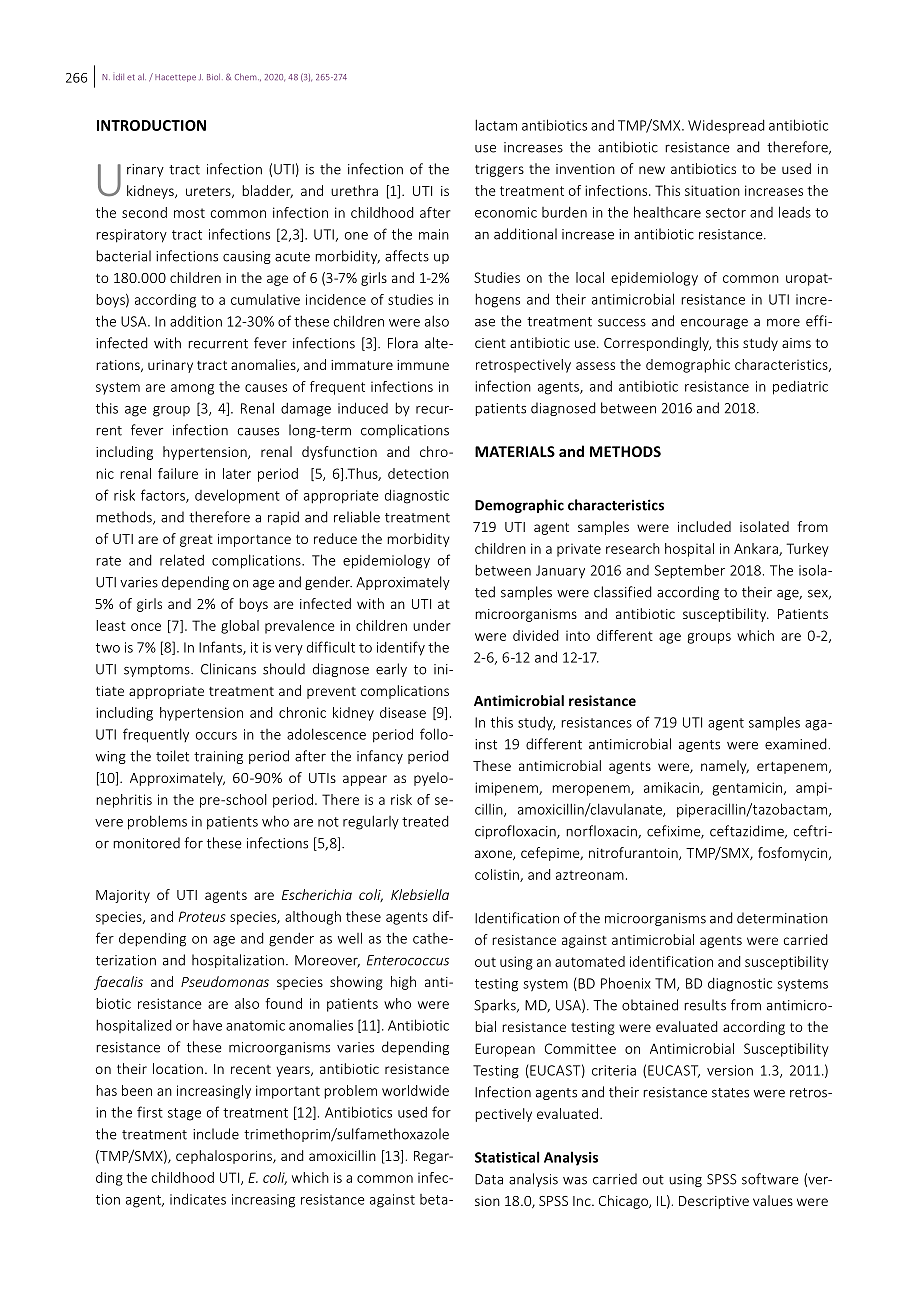 This screenshot has width=924, height=1304. I want to click on September, so click(690, 571).
